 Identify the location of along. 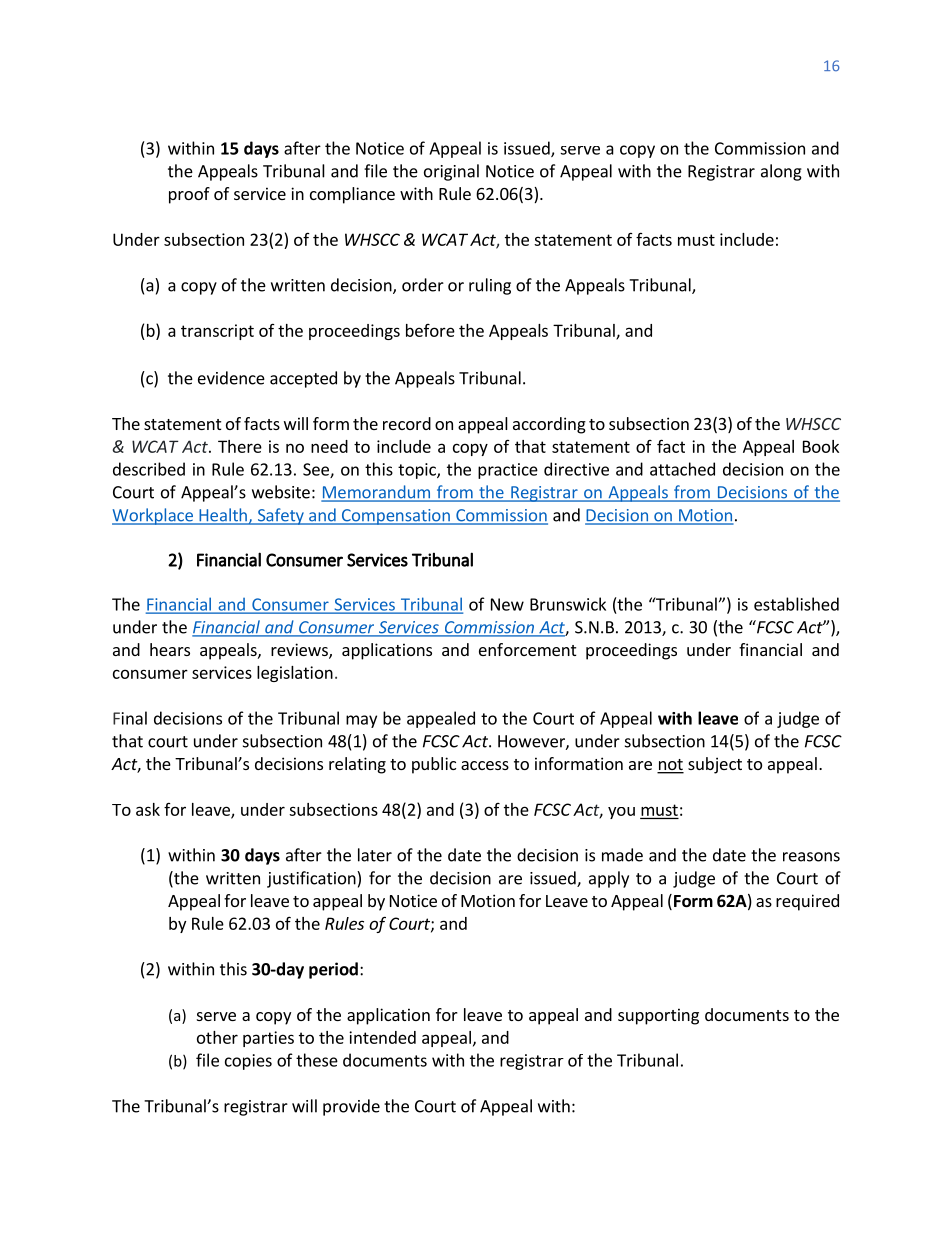
(781, 172).
